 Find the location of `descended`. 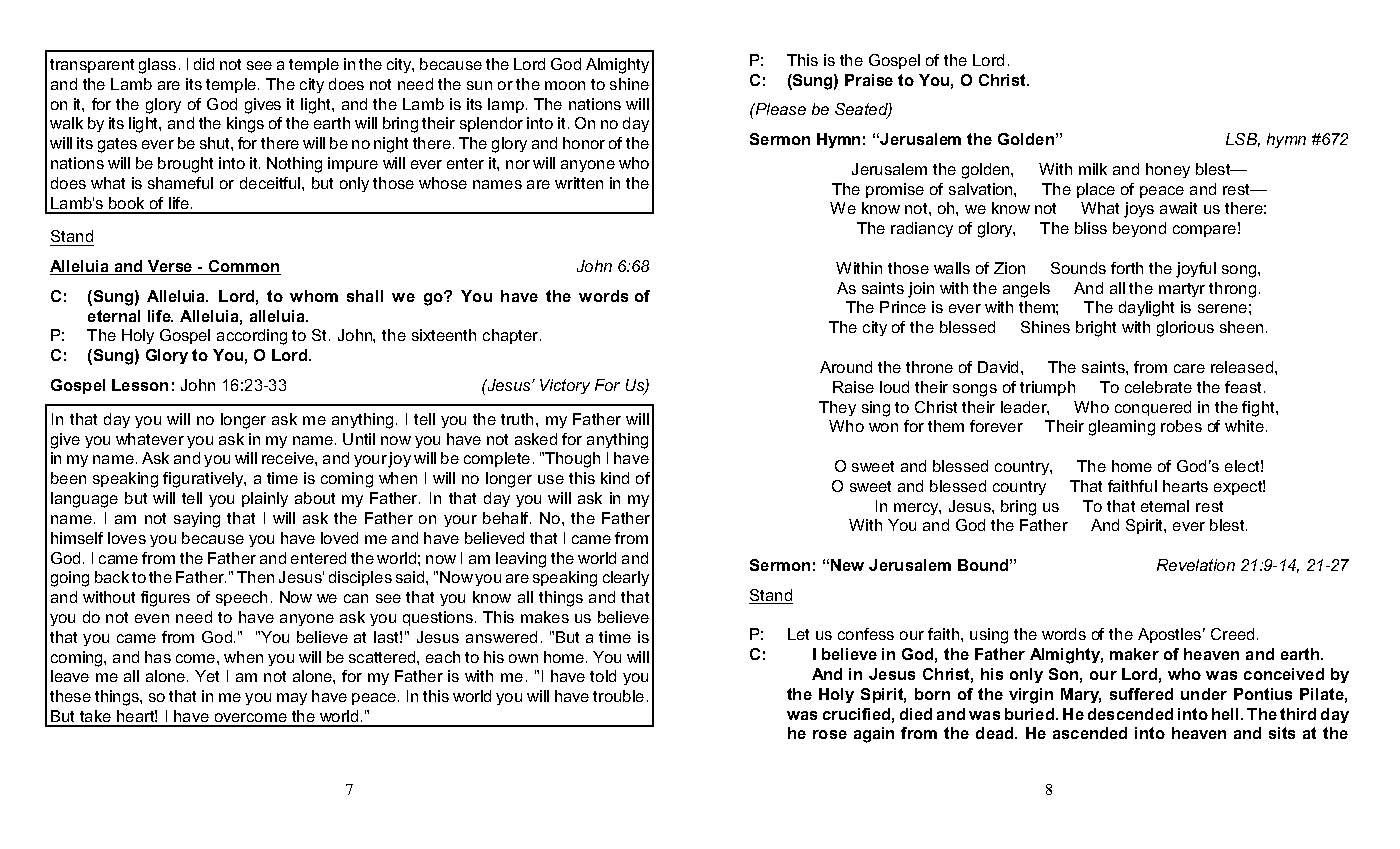

descended is located at coordinates (1130, 714).
